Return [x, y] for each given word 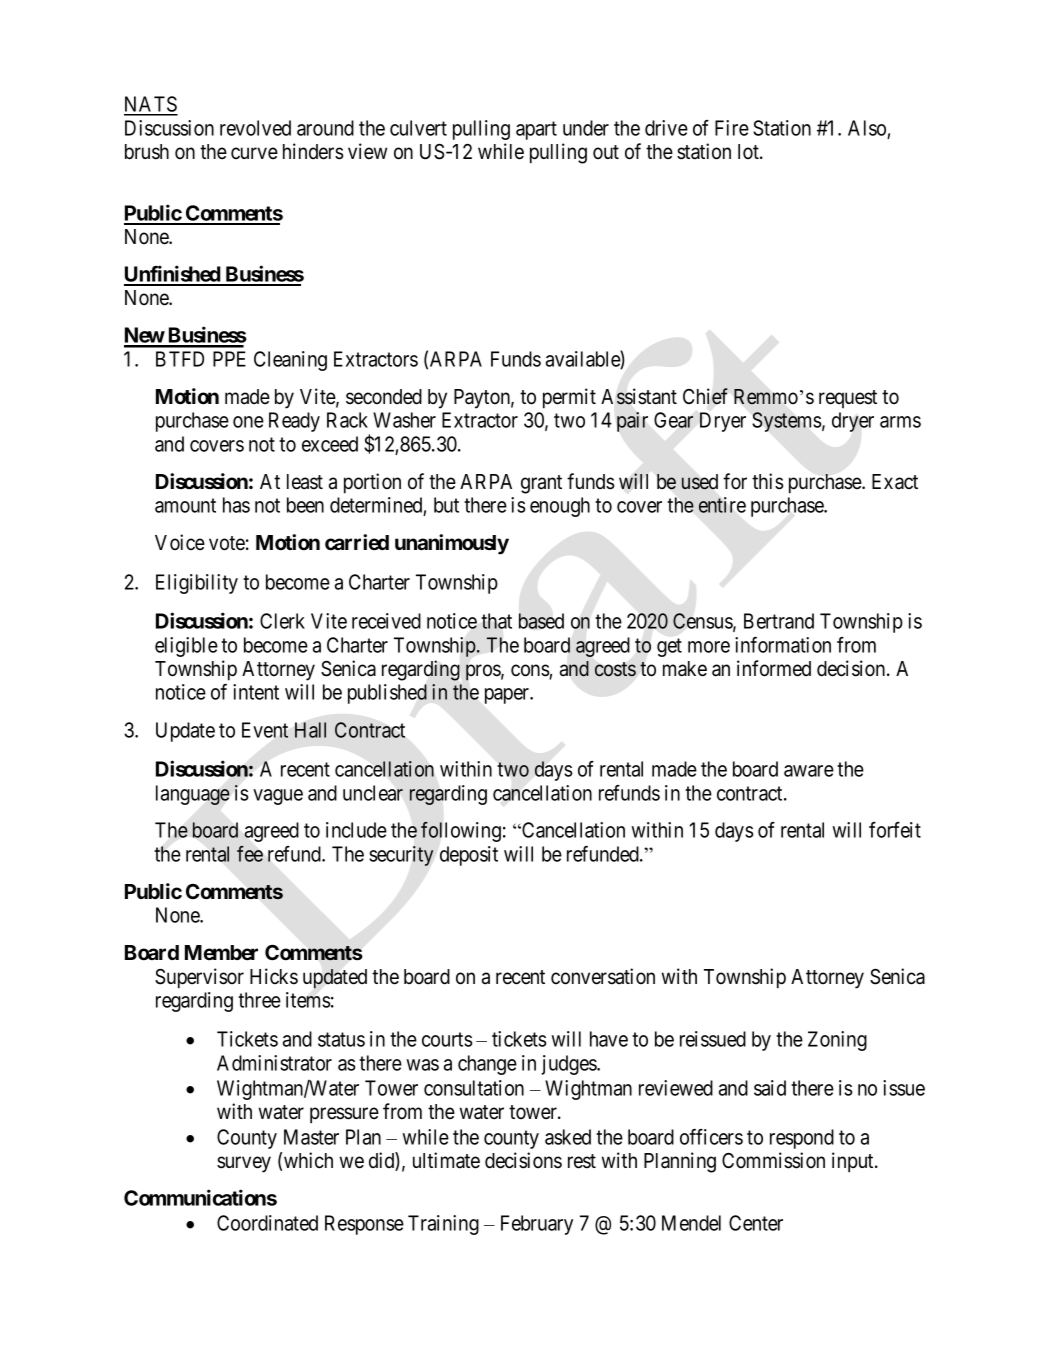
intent [256, 692]
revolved [255, 128]
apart [536, 130]
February [537, 1225]
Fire [732, 128]
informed [774, 668]
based [541, 621]
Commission [773, 1160]
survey [244, 1164]
